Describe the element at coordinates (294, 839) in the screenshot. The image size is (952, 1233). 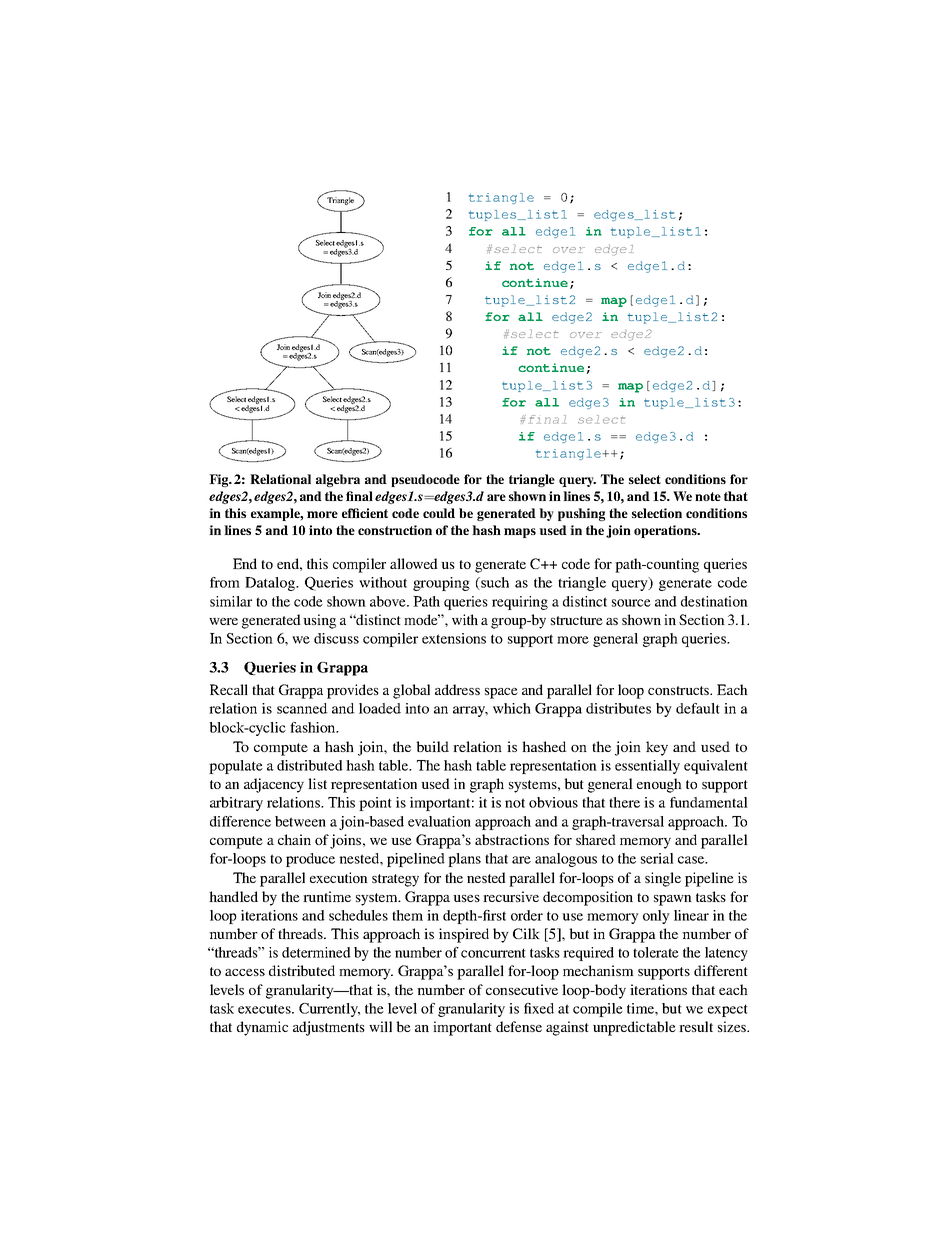
I see `chain` at that location.
